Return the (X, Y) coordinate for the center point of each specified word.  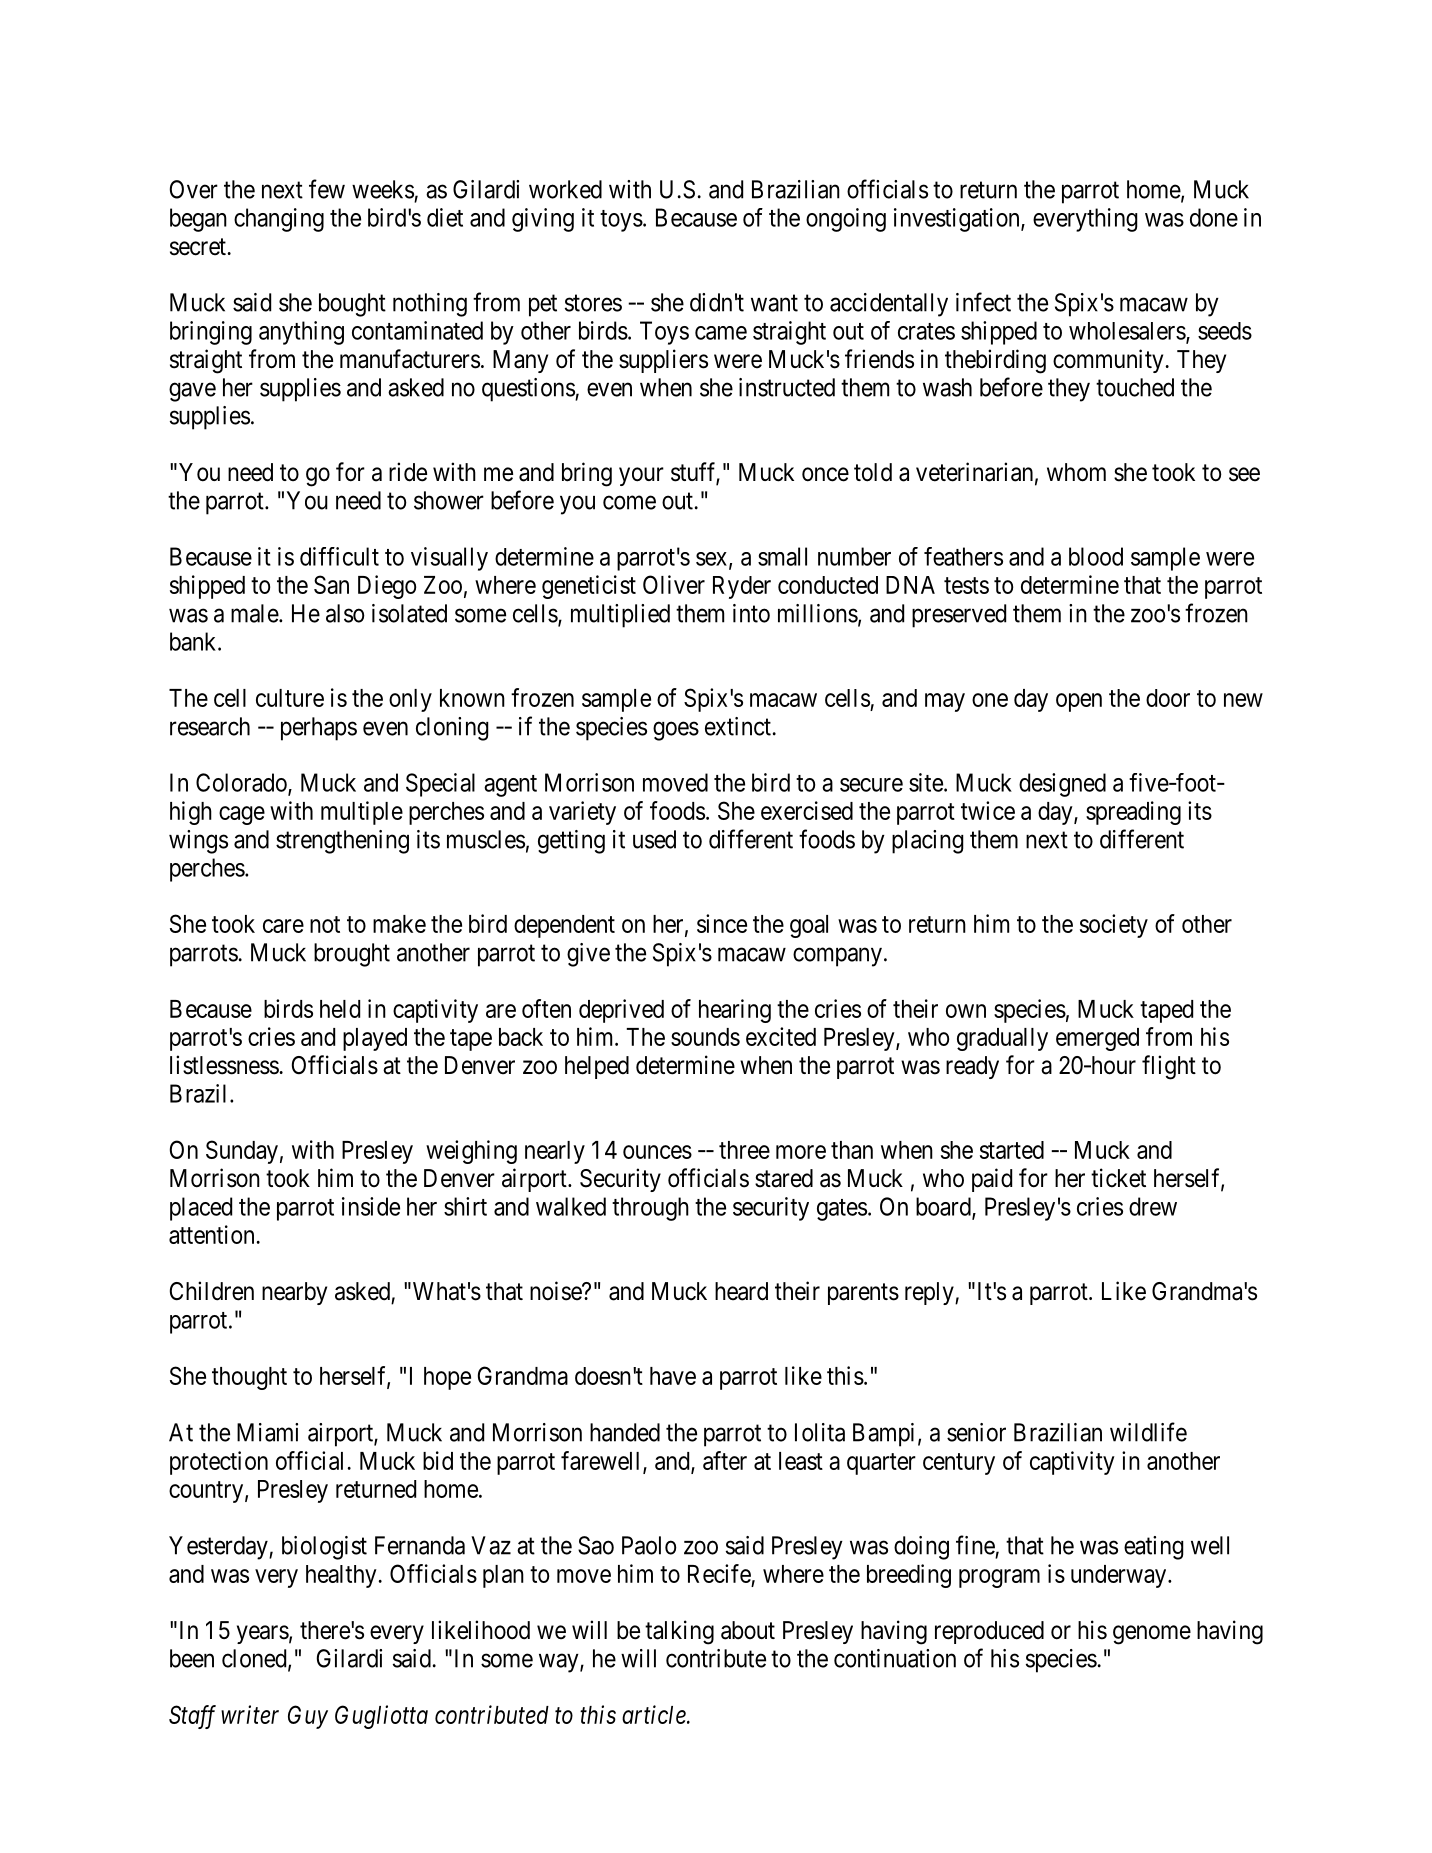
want (774, 303)
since (722, 923)
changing (279, 220)
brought (352, 955)
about (748, 1630)
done (1214, 217)
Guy (308, 1717)
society (1114, 926)
